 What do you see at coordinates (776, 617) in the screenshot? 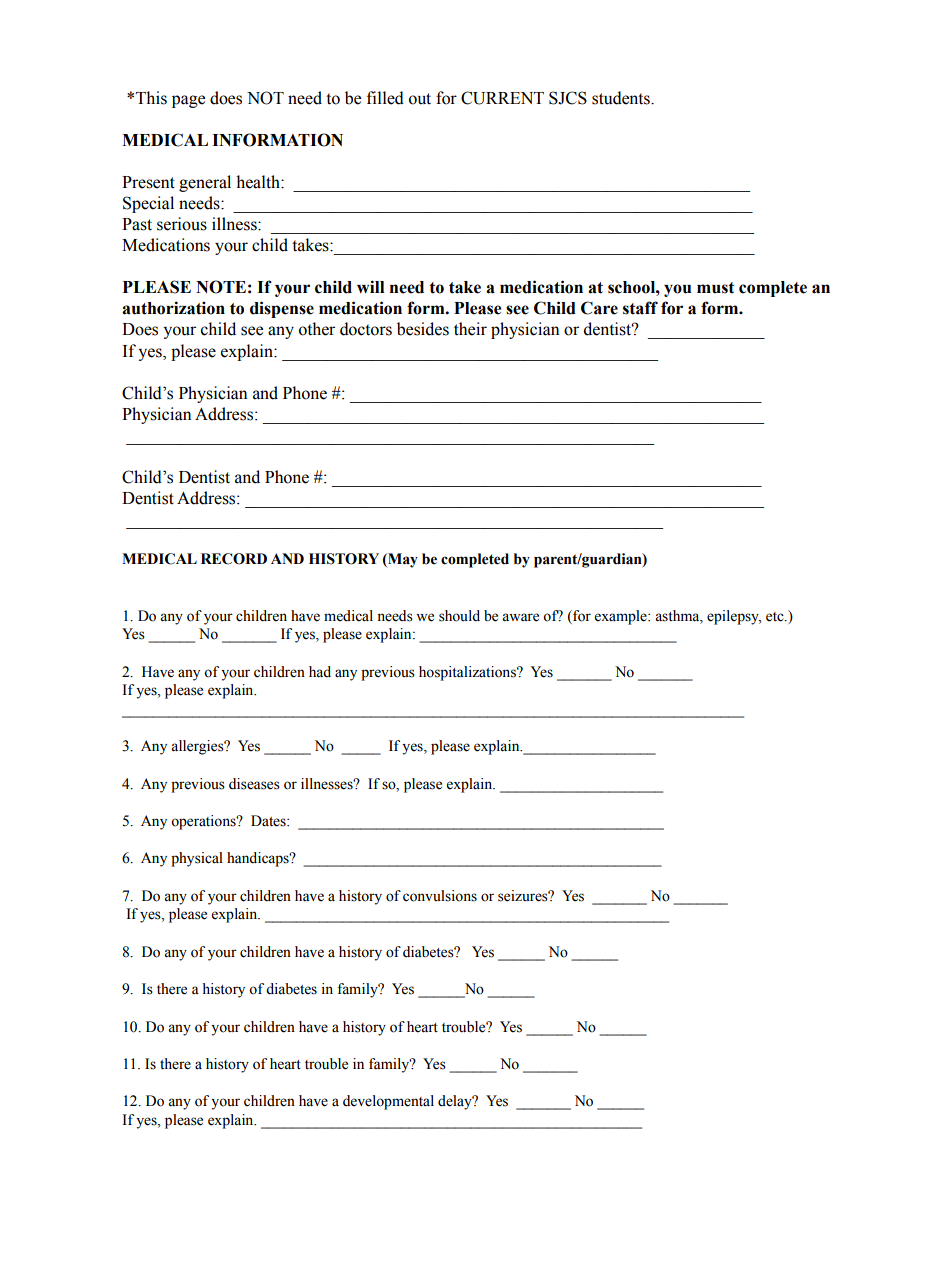
I see `etc` at bounding box center [776, 617].
